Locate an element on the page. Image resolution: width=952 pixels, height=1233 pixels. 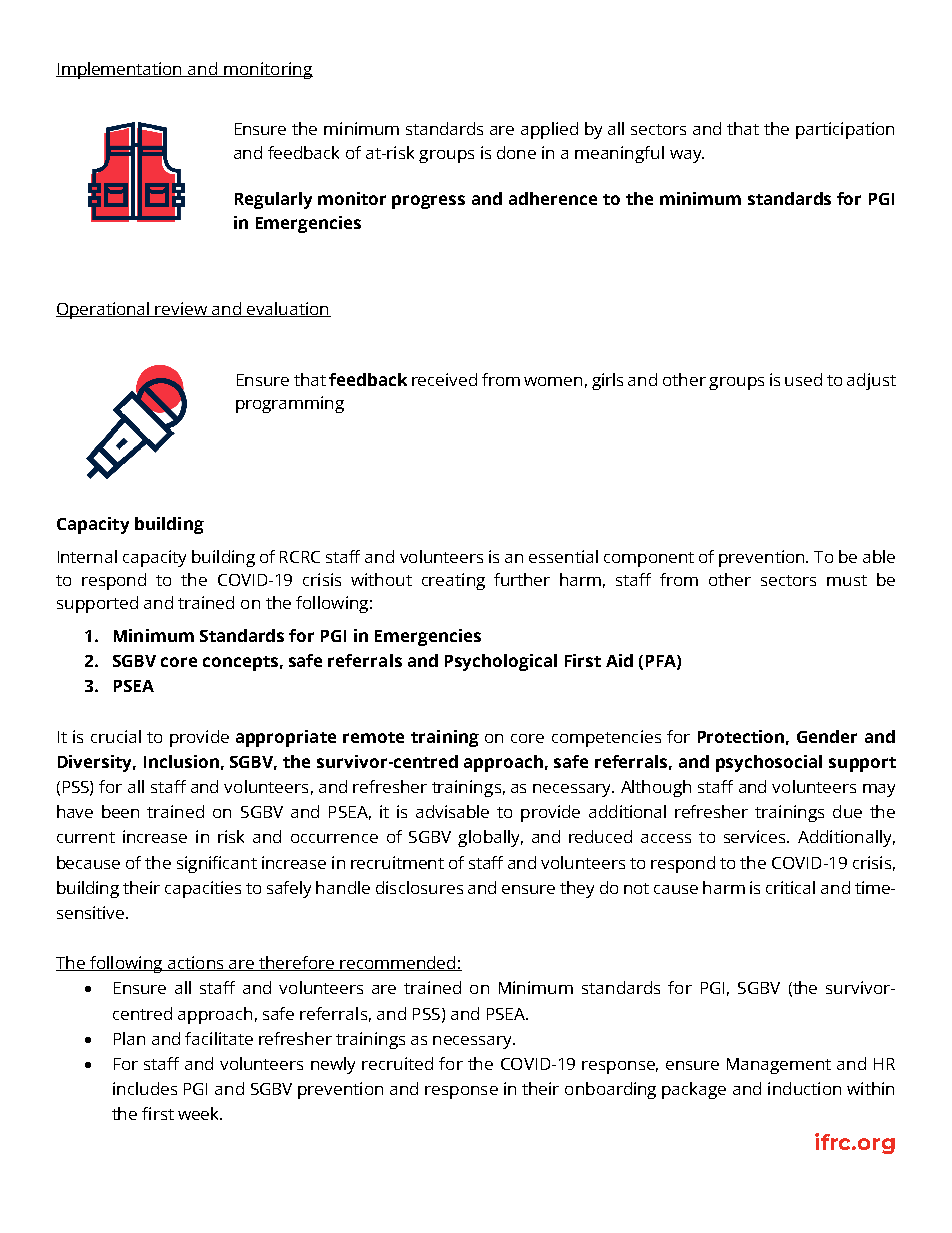
participation is located at coordinates (845, 130).
